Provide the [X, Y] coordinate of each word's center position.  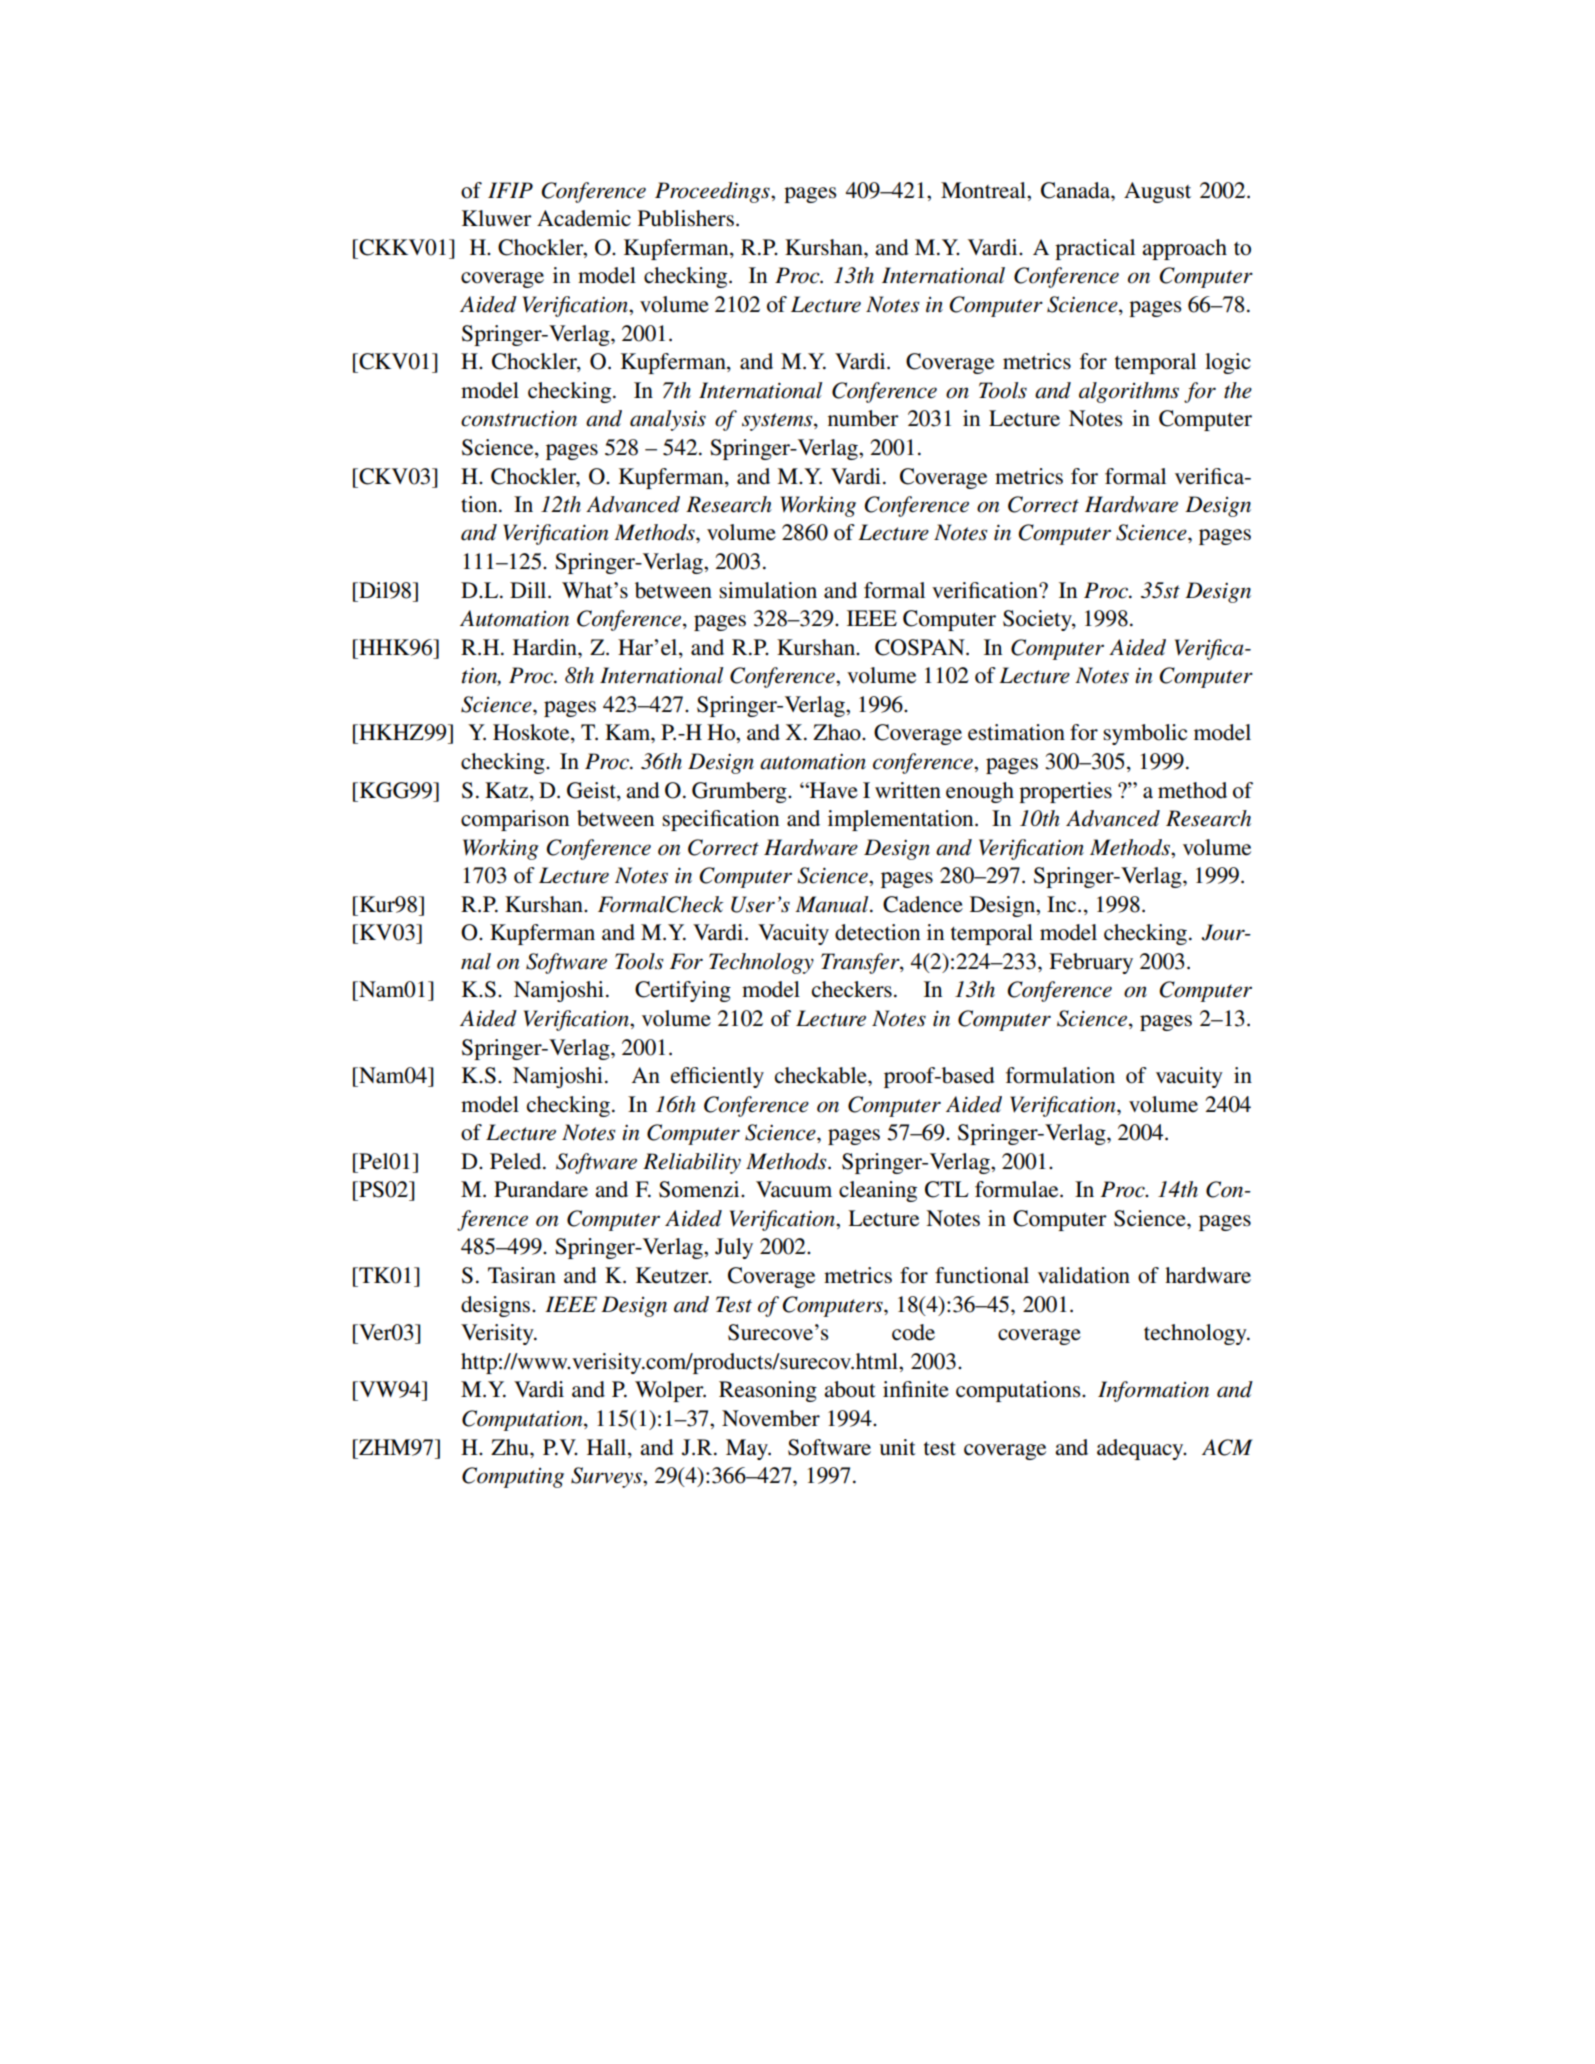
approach [1184, 249]
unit [897, 1447]
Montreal [984, 190]
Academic [584, 218]
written [908, 790]
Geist [592, 790]
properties [1065, 792]
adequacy [1141, 1449]
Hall [608, 1447]
